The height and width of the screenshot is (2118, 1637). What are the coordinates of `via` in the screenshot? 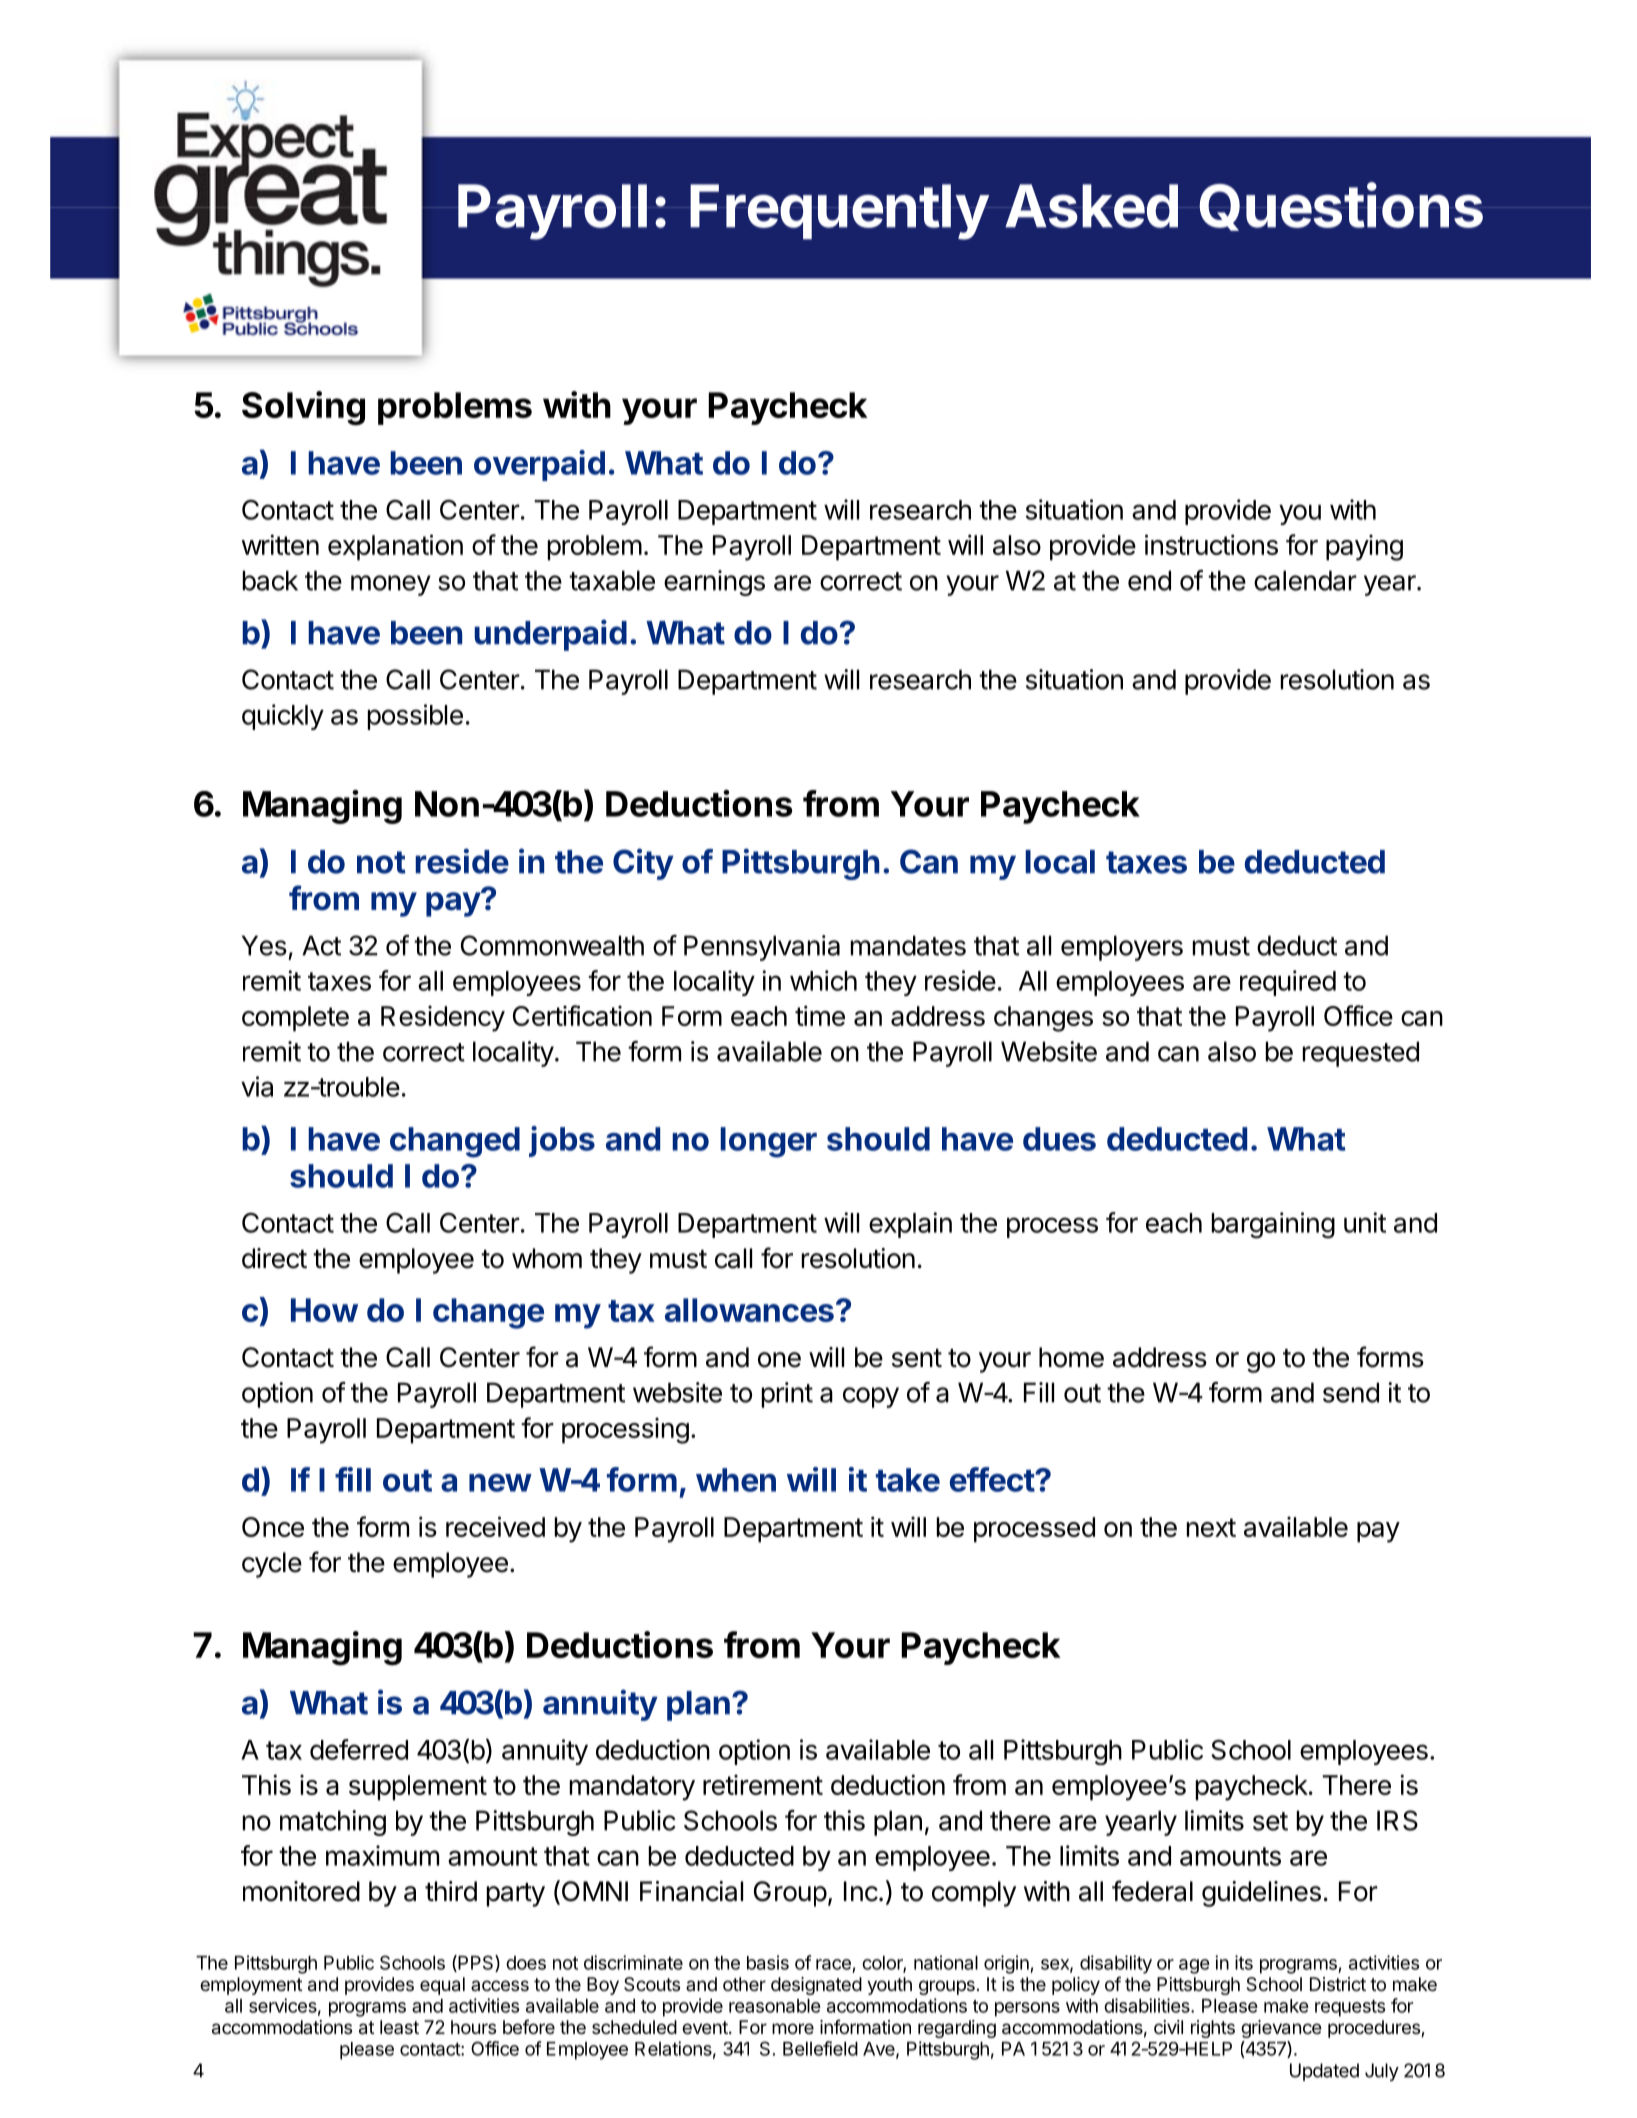 It's located at (257, 1086).
